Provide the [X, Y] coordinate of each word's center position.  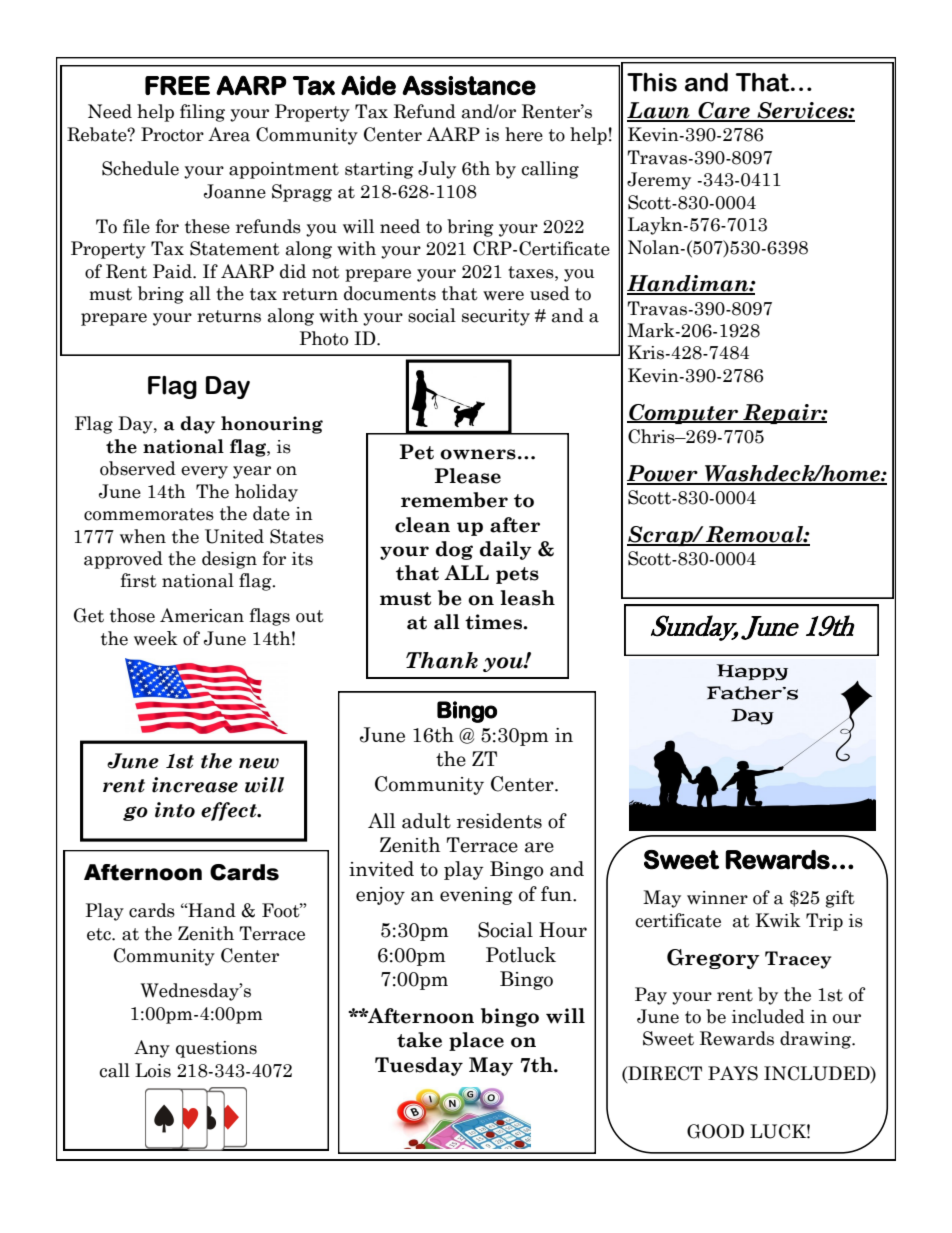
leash [528, 598]
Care [724, 111]
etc [100, 934]
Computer [683, 414]
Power [663, 474]
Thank [442, 660]
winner [717, 898]
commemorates [149, 514]
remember [454, 500]
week [156, 638]
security [496, 317]
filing [202, 113]
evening [476, 896]
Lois [153, 1070]
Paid [173, 271]
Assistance [469, 85]
